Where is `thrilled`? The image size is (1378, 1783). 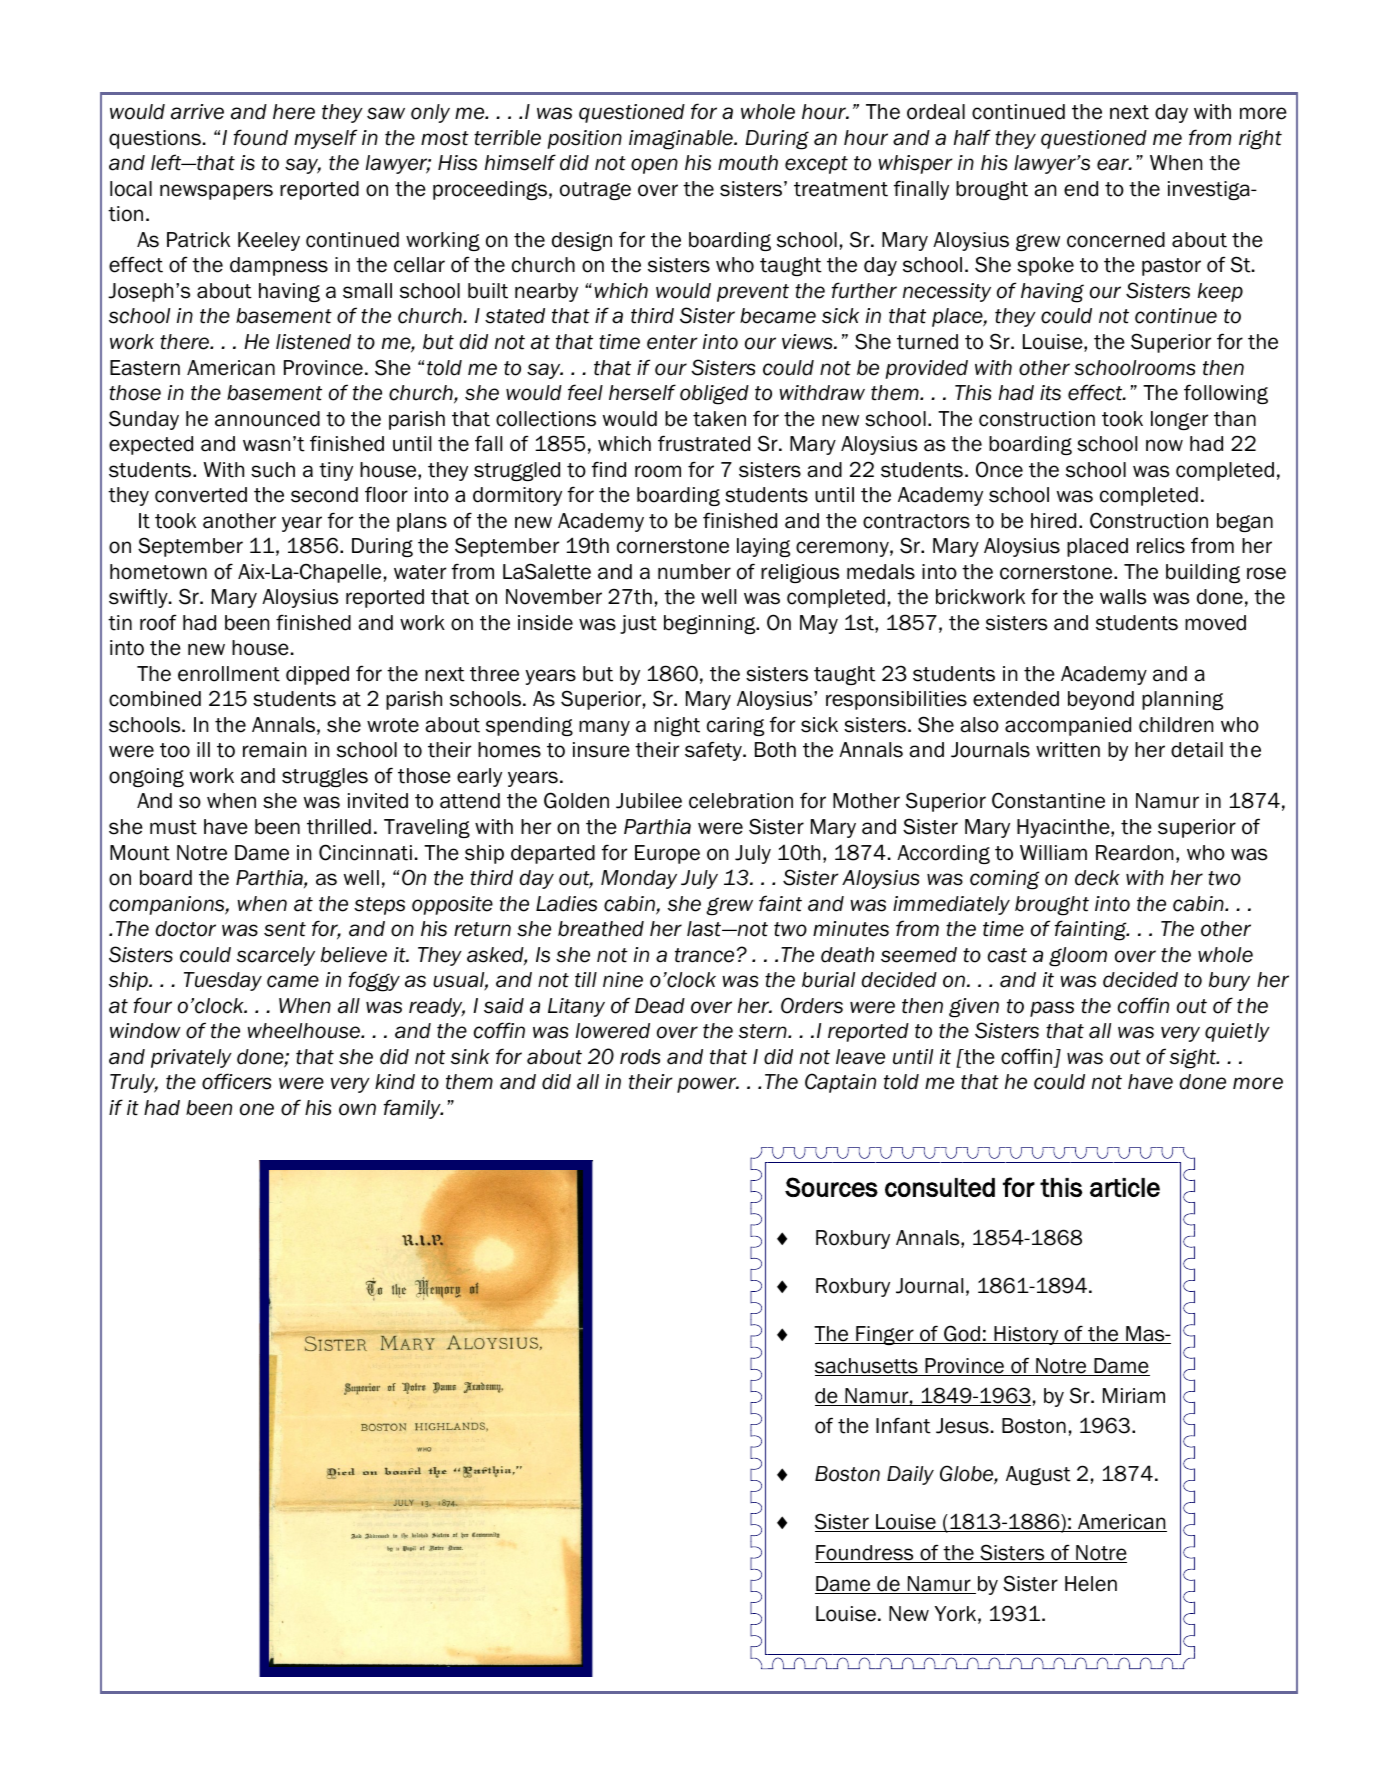
thrilled is located at coordinates (339, 827).
